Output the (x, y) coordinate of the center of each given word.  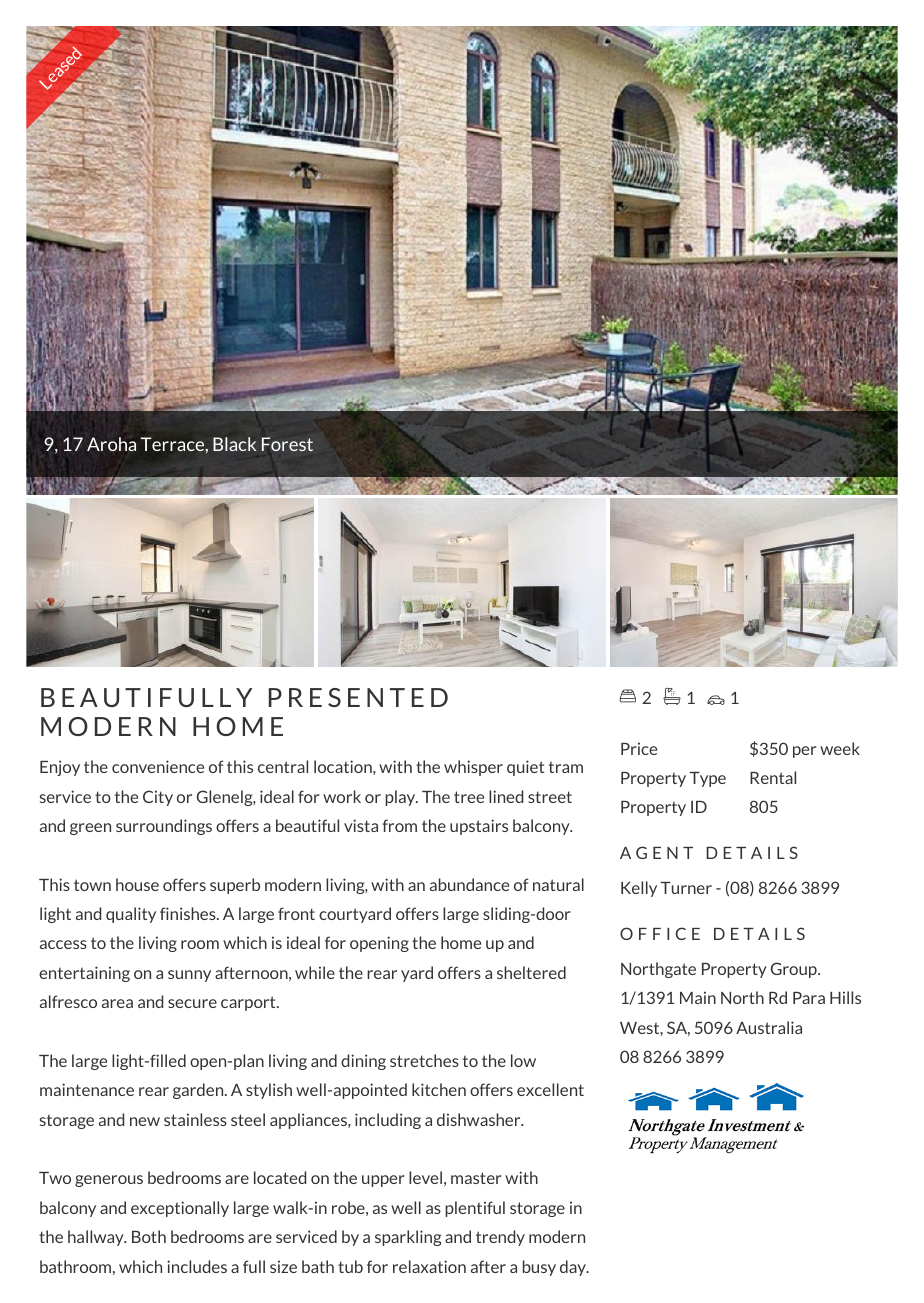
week (840, 748)
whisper (473, 768)
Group (795, 970)
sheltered (531, 972)
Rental (773, 777)
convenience (158, 766)
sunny (189, 976)
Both (149, 1236)
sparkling (408, 1238)
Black (234, 444)
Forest (287, 444)
